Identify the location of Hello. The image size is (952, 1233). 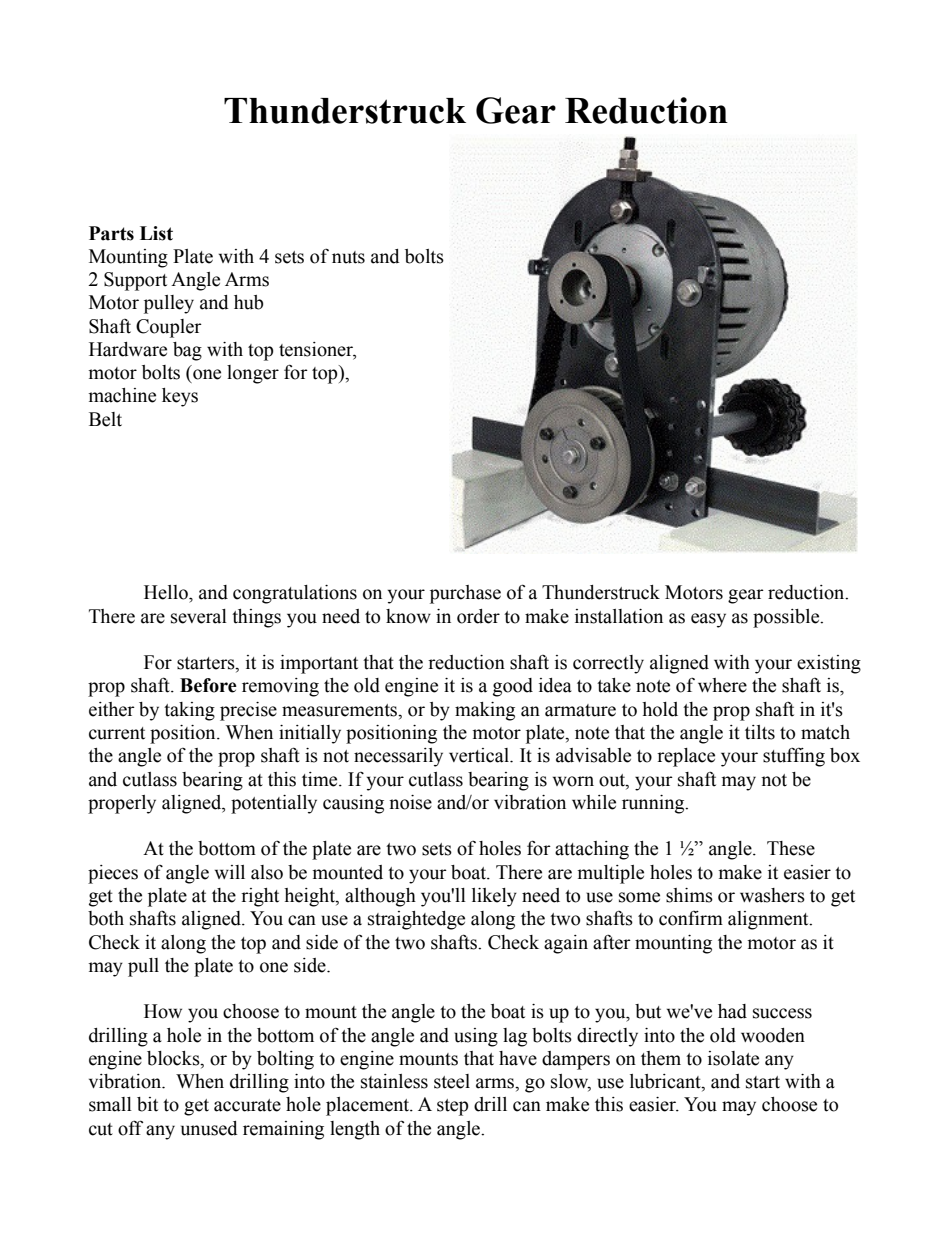
(167, 592).
